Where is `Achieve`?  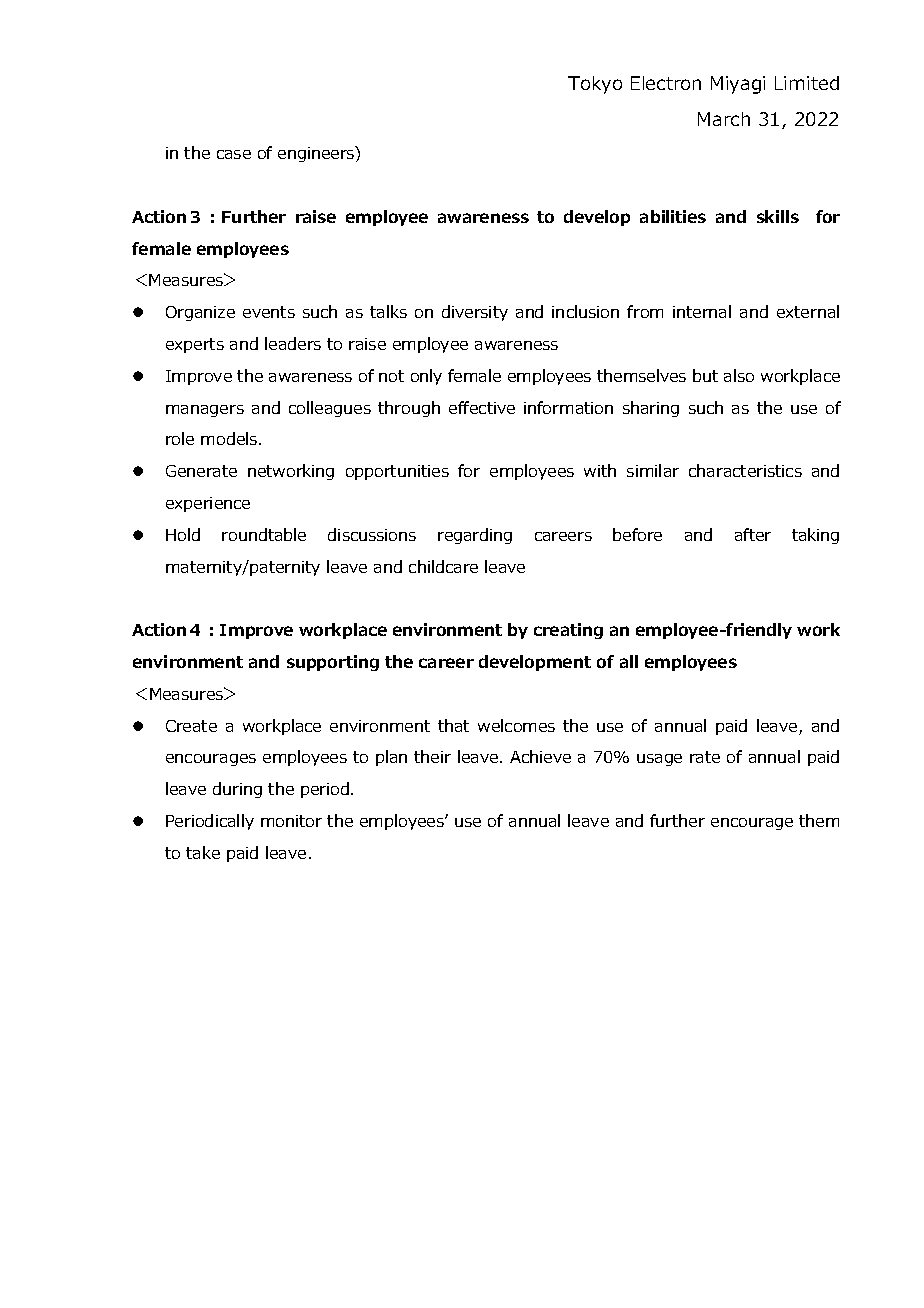 Achieve is located at coordinates (540, 756).
